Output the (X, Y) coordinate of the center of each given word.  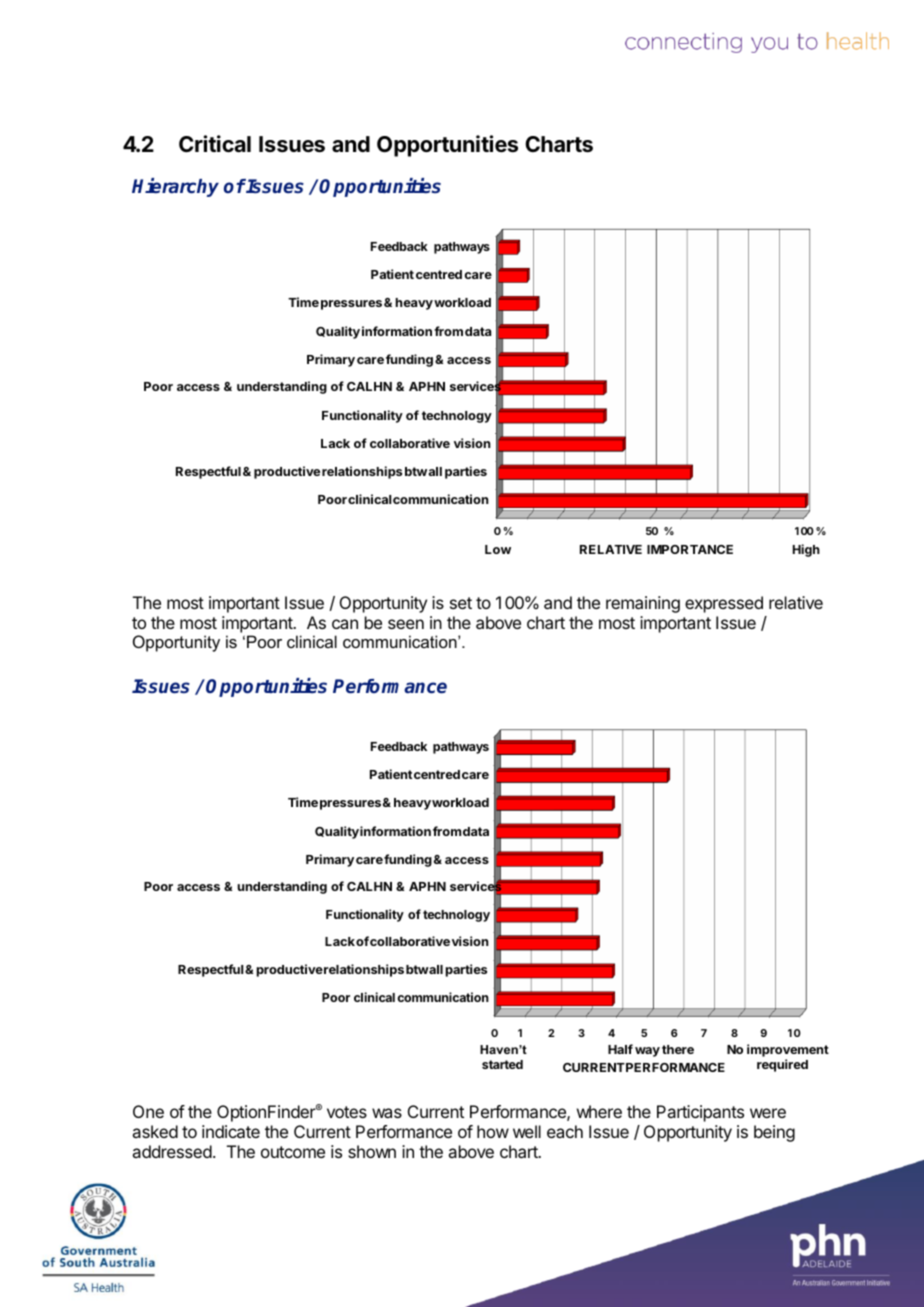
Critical (215, 144)
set (461, 603)
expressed (724, 604)
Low (498, 549)
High (806, 550)
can (345, 624)
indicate (231, 1131)
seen (406, 624)
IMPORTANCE (690, 549)
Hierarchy (175, 187)
